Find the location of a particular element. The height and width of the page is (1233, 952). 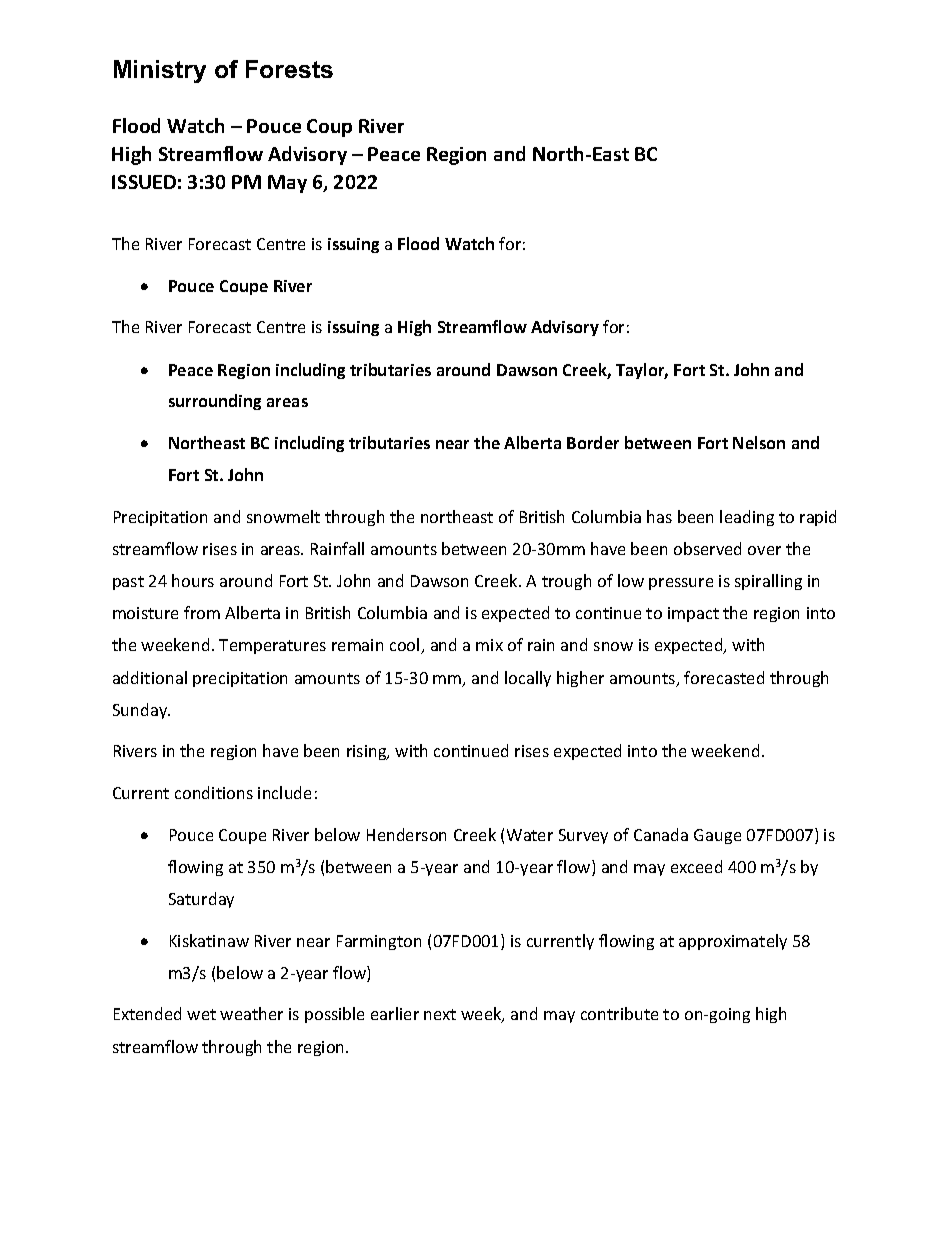

approximately is located at coordinates (733, 942).
